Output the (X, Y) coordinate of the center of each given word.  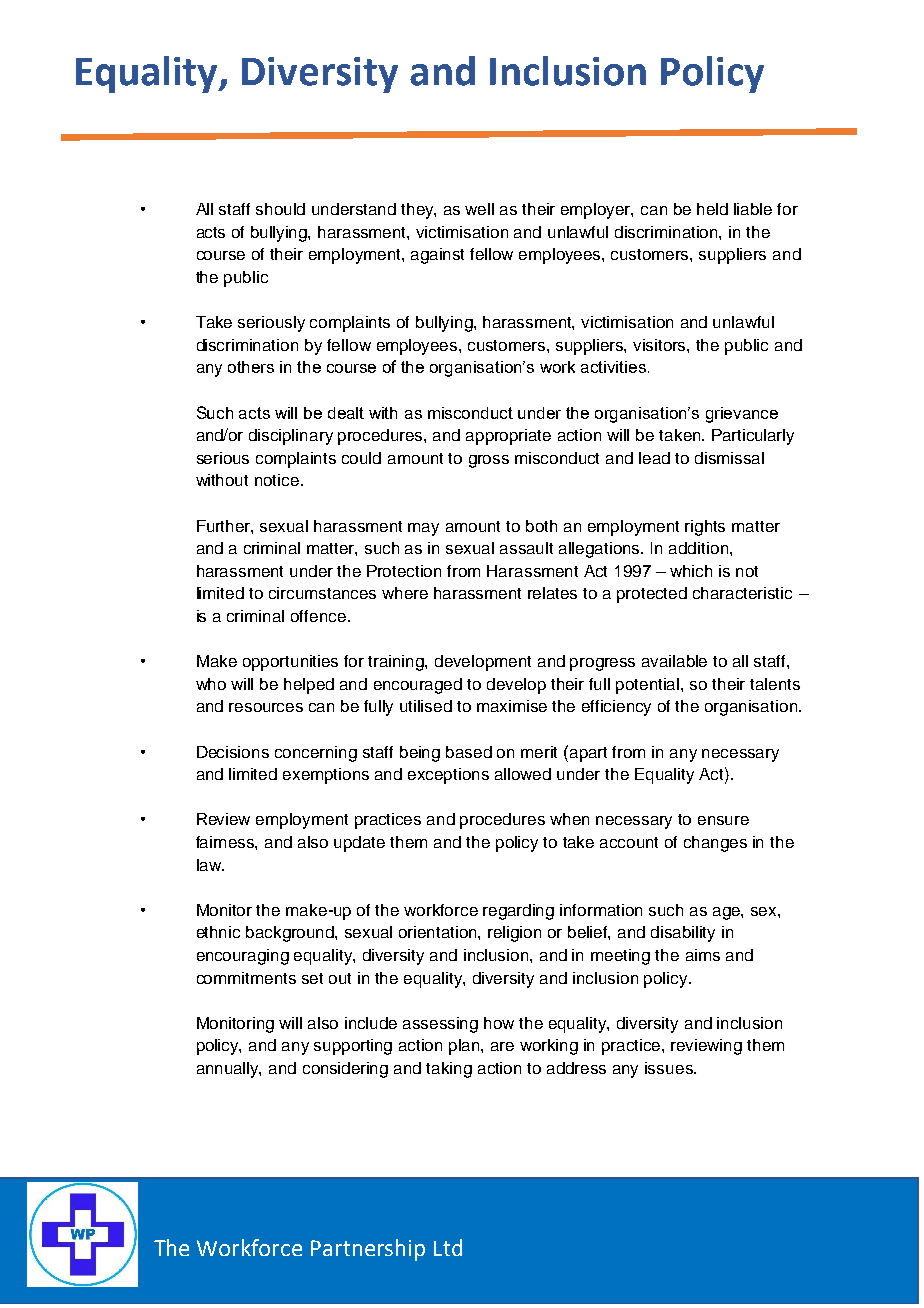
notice (278, 480)
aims (703, 955)
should (280, 209)
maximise (512, 706)
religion (514, 934)
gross (489, 461)
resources (266, 707)
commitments (246, 978)
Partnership (368, 1250)
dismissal (729, 458)
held (712, 209)
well (479, 209)
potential (649, 686)
